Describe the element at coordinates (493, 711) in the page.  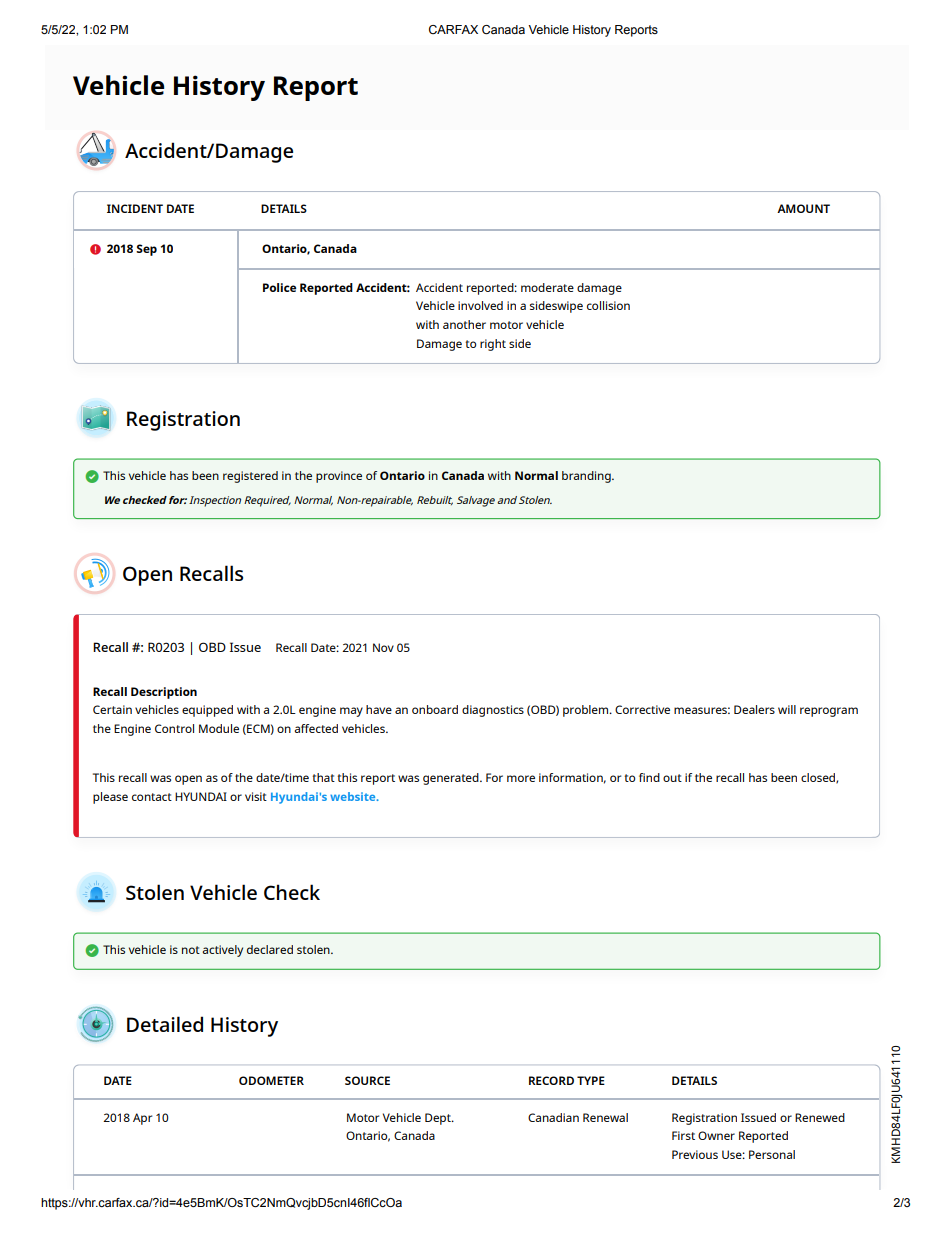
I see `diagnostics` at that location.
